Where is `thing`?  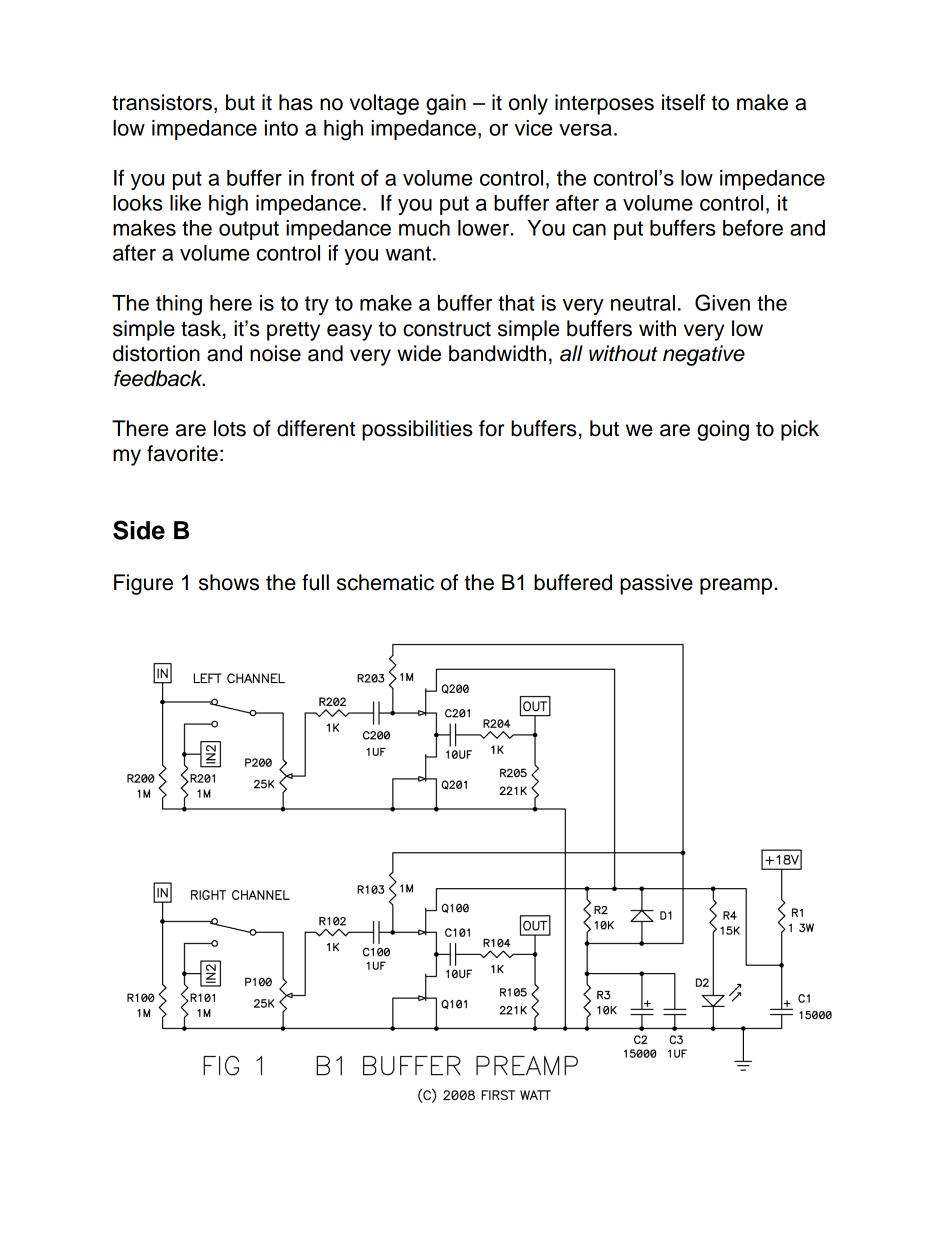 thing is located at coordinates (179, 305).
